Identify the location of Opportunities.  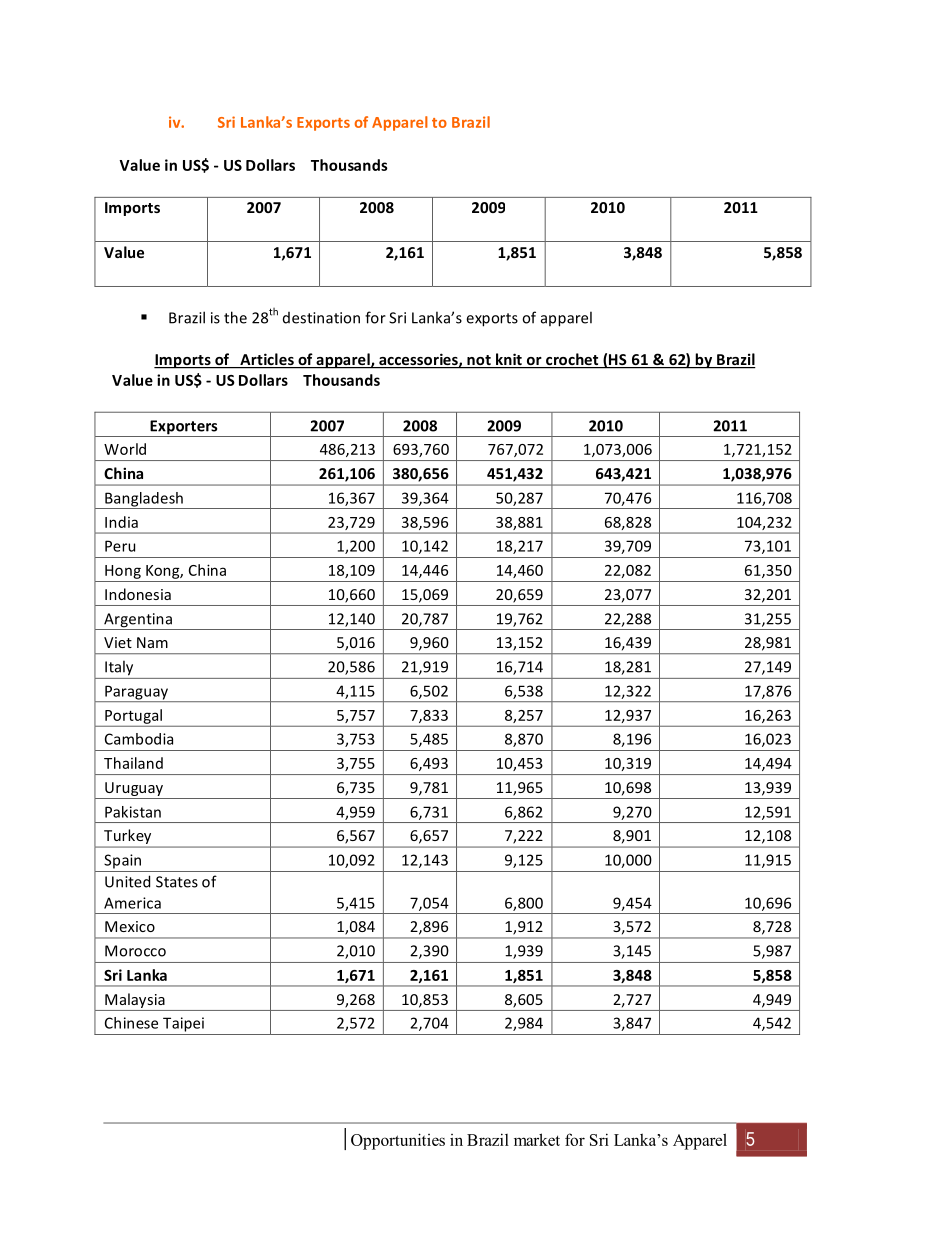
(398, 1141).
